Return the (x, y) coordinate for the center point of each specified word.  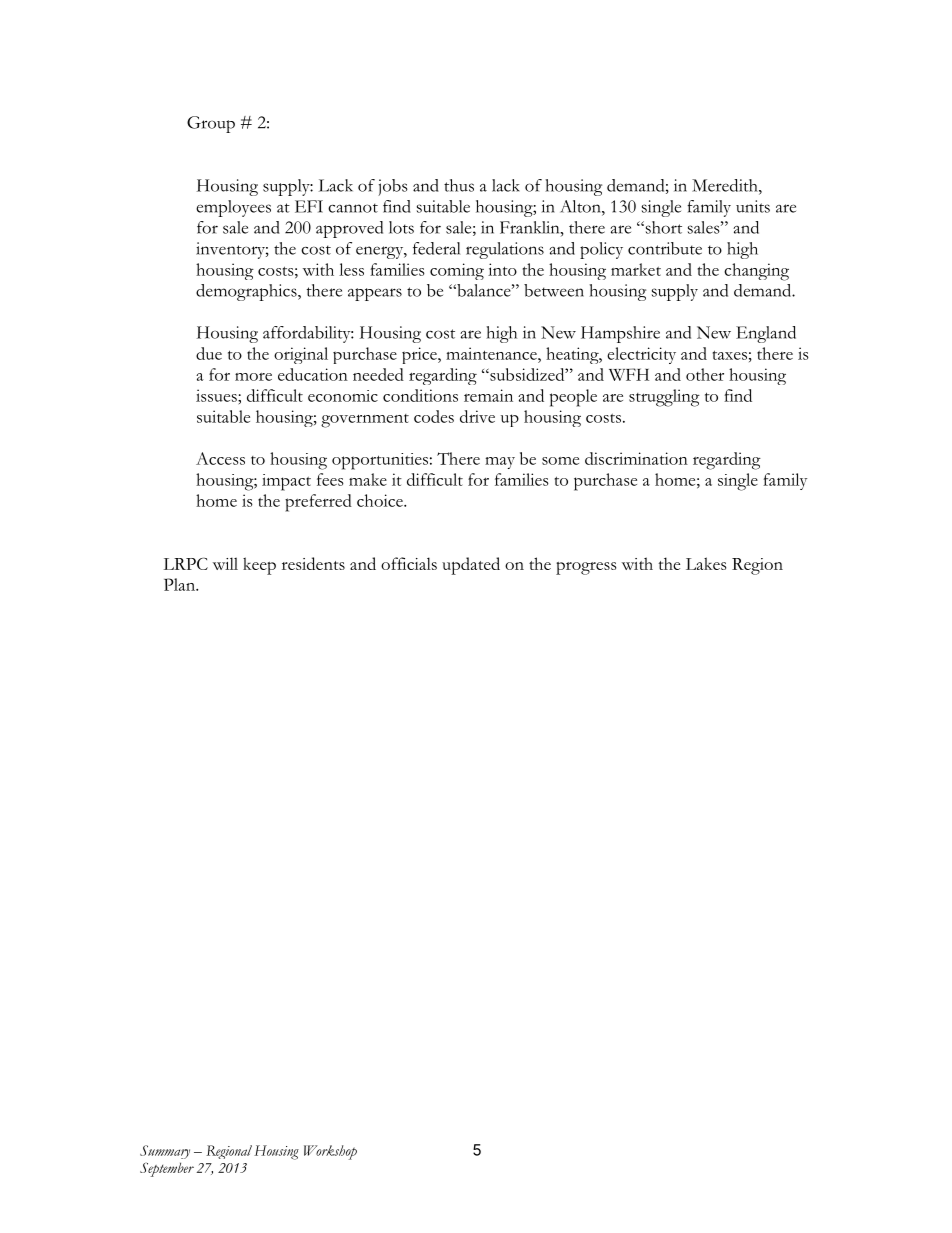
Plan (181, 584)
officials (409, 563)
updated (471, 566)
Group (211, 124)
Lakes (706, 563)
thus (459, 185)
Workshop (330, 1152)
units (753, 206)
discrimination (636, 458)
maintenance (492, 353)
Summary (165, 1152)
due (209, 353)
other (705, 374)
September (167, 1169)
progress (586, 568)
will (225, 563)
